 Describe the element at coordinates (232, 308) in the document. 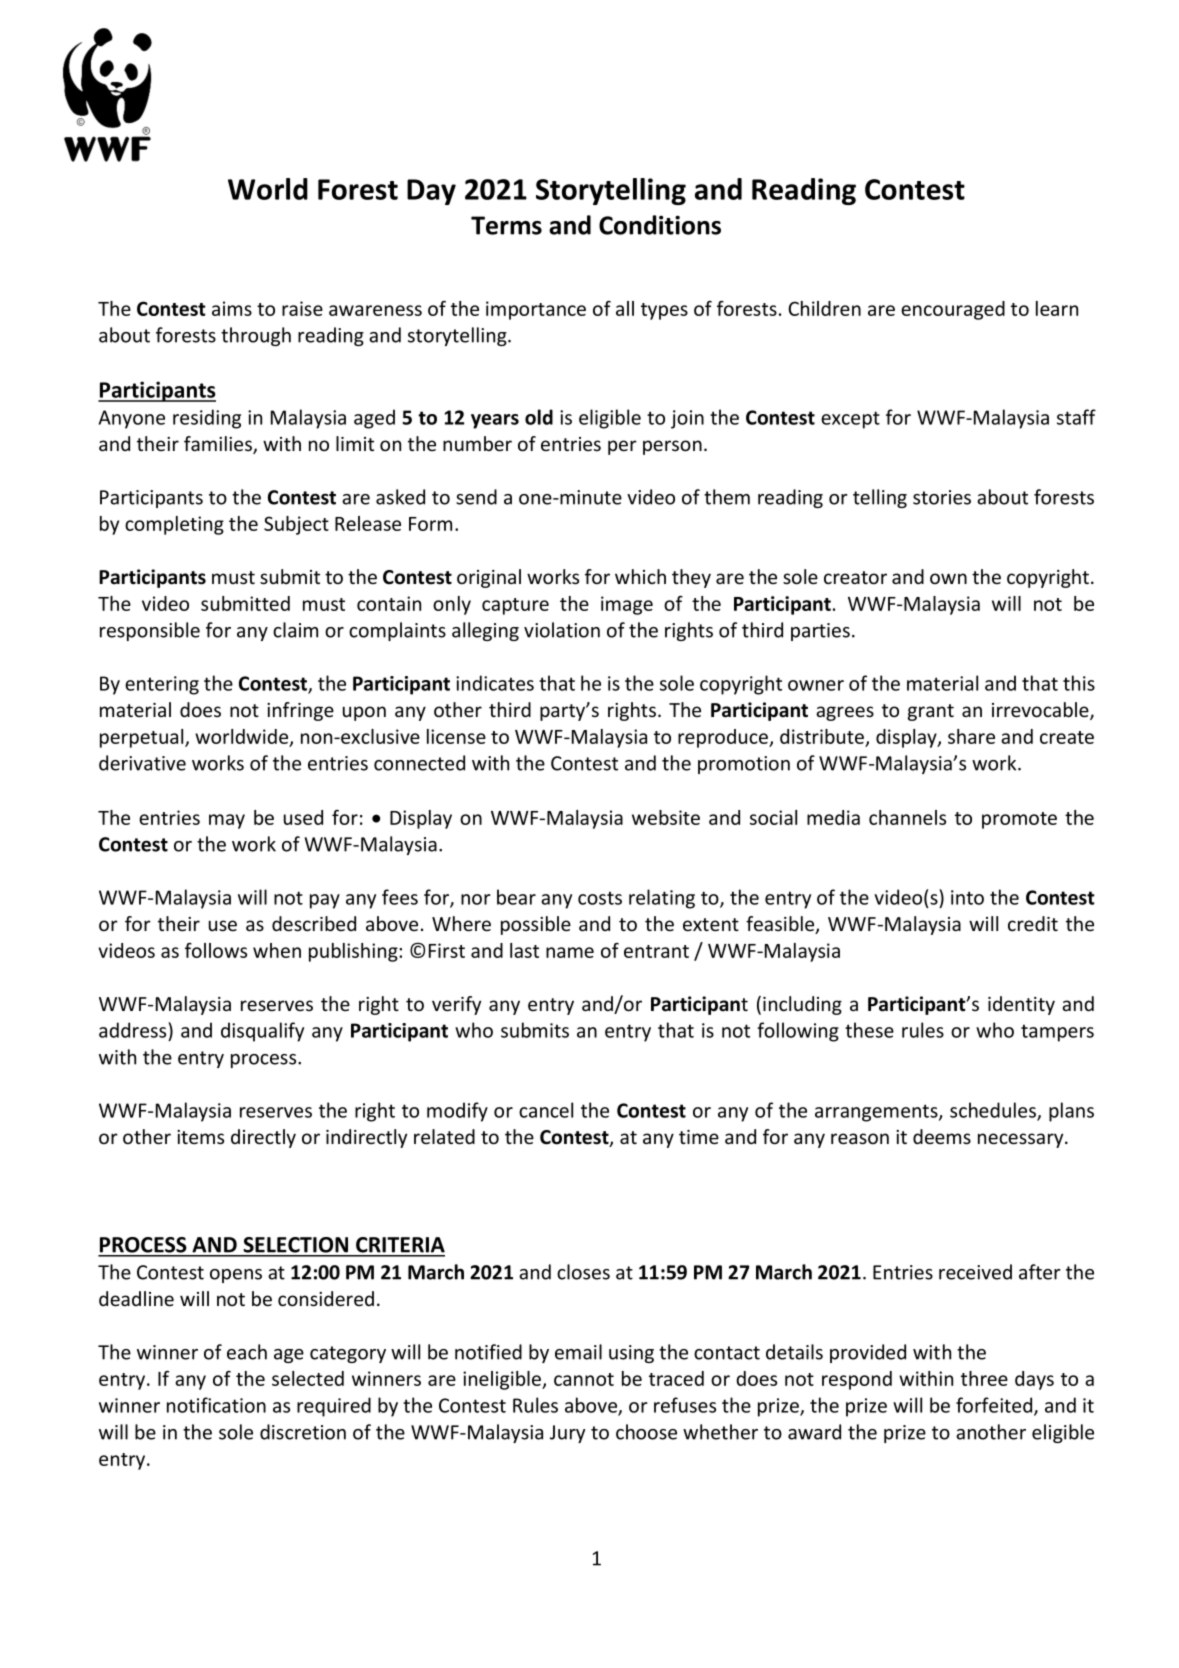

I see `aims` at that location.
